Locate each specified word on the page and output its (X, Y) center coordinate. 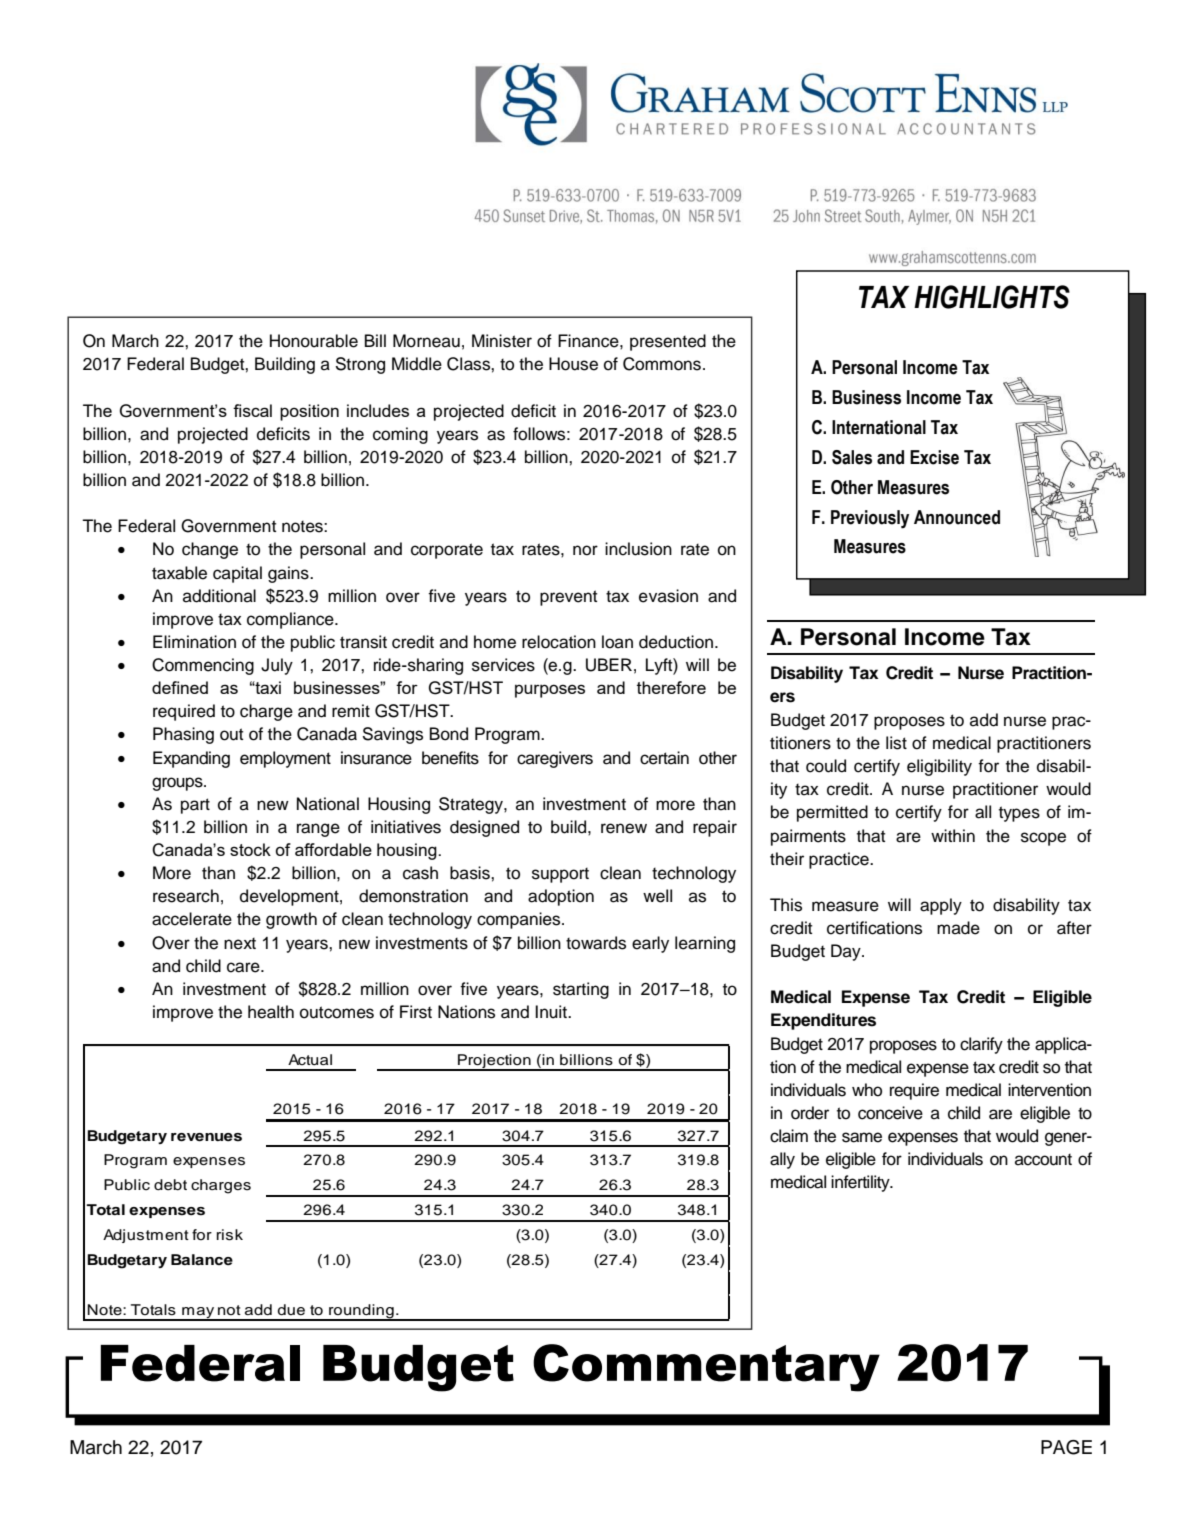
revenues (206, 1137)
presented (668, 342)
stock (250, 849)
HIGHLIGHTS (992, 297)
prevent (568, 598)
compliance (291, 620)
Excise (934, 457)
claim (789, 1136)
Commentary (706, 1368)
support (560, 875)
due (291, 1310)
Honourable (314, 341)
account (1043, 1160)
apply (941, 906)
